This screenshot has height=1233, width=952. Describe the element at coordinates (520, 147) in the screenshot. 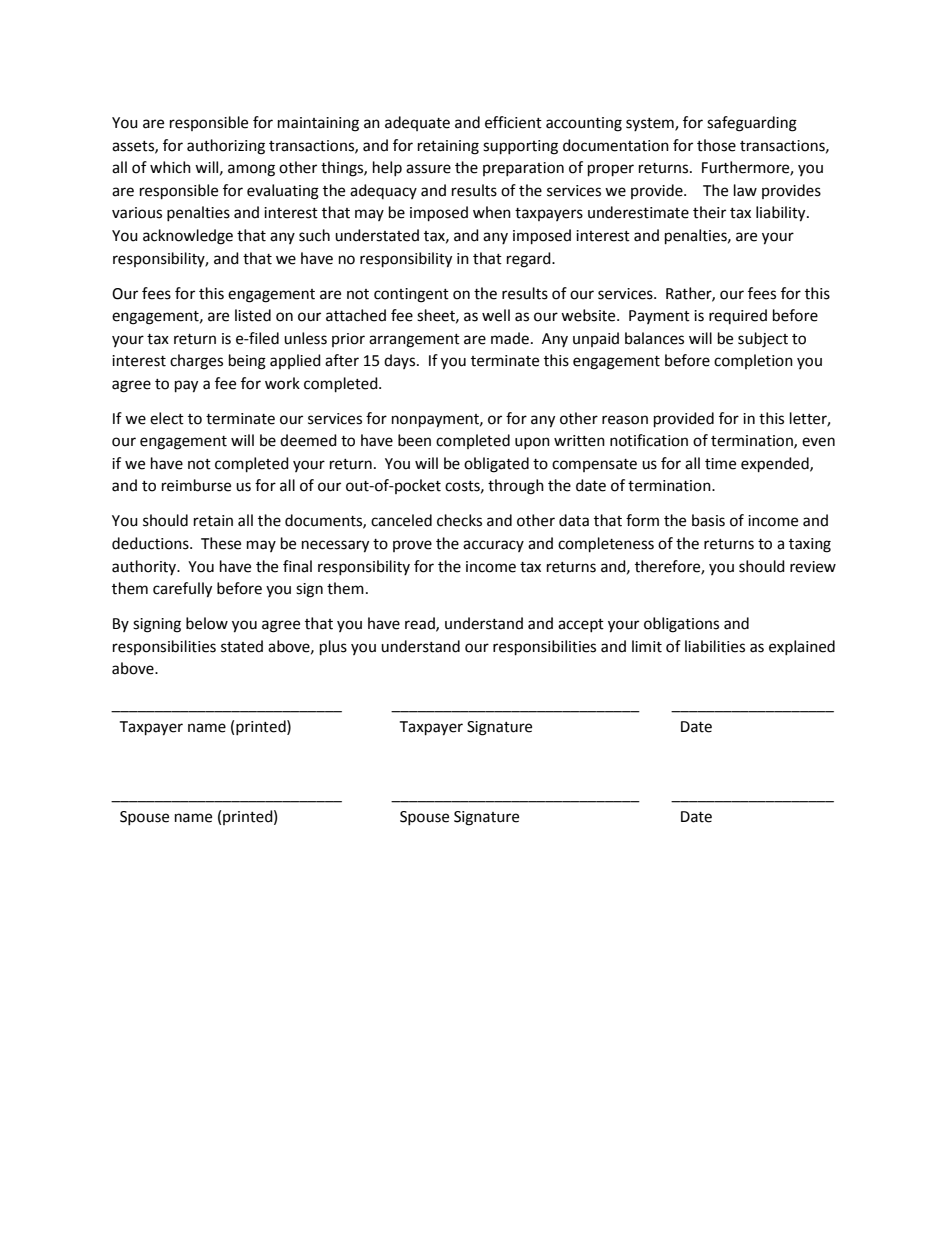

I see `supporting` at that location.
